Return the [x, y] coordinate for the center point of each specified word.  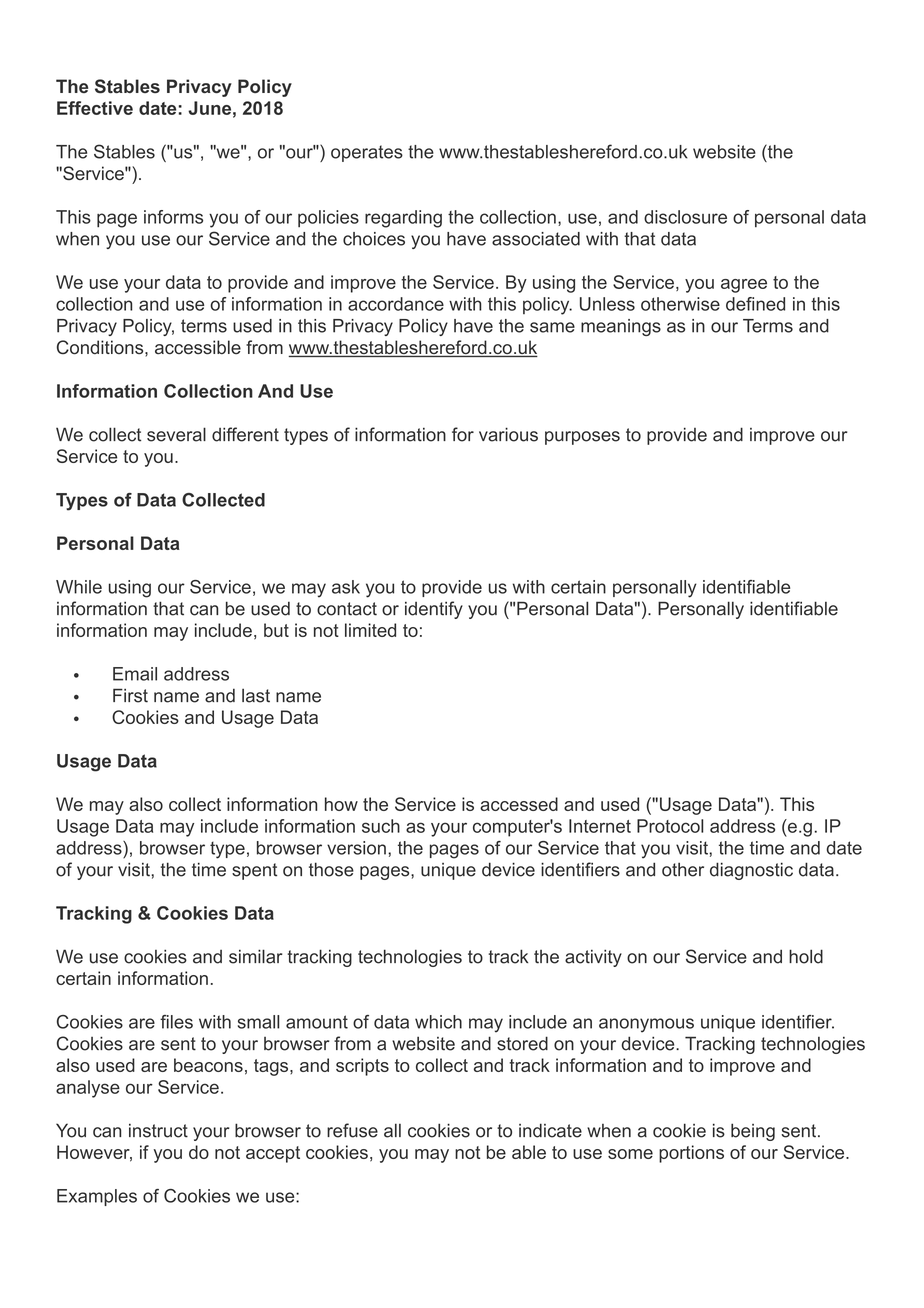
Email [135, 674]
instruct [158, 1130]
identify [434, 610]
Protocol [670, 826]
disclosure [685, 217]
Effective [95, 108]
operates [367, 153]
